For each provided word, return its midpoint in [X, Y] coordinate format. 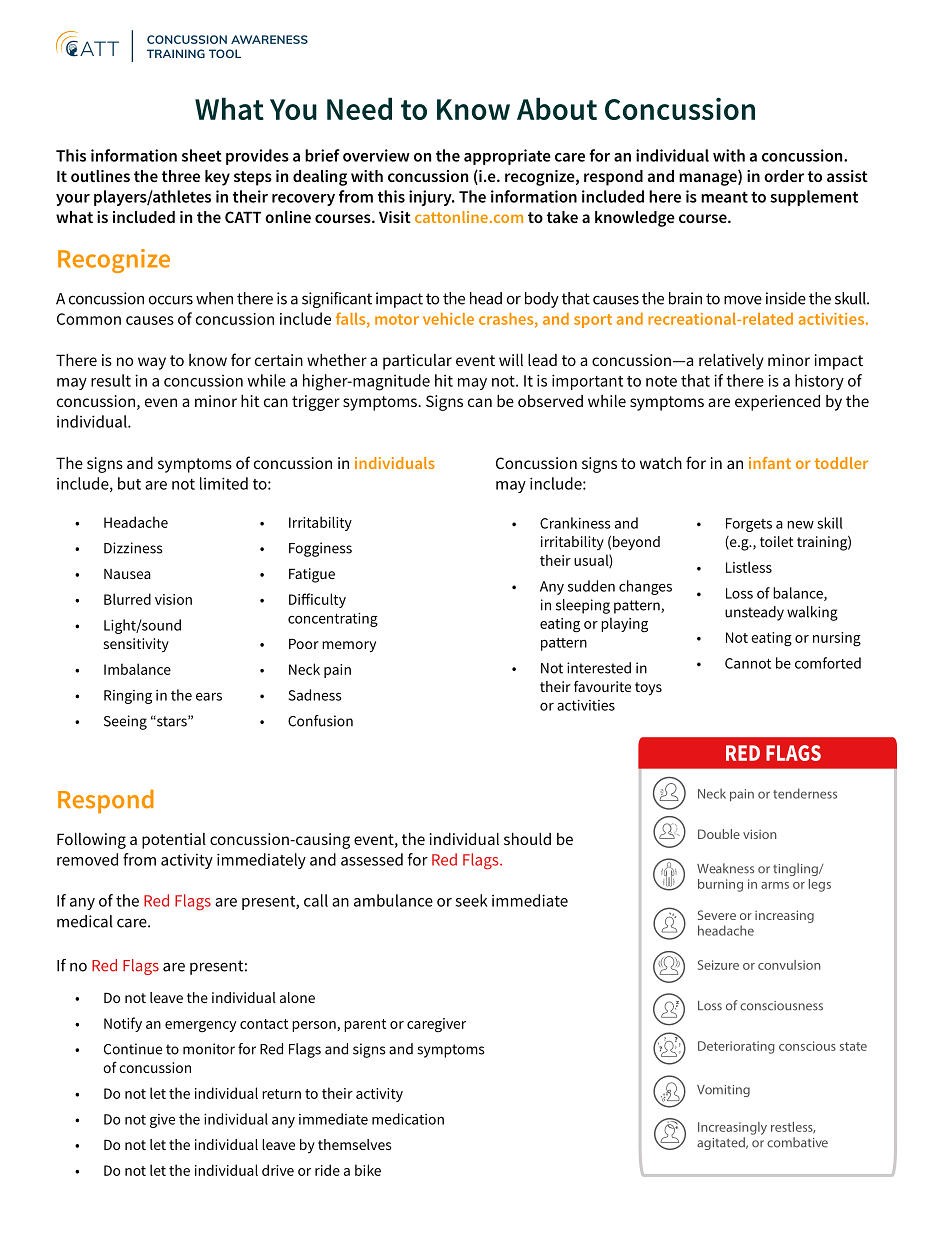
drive [278, 1170]
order [784, 176]
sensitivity [136, 645]
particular [417, 362]
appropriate [507, 157]
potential [174, 841]
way [152, 363]
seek [471, 900]
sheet [202, 155]
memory [349, 647]
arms [775, 885]
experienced [777, 403]
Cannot [748, 663]
